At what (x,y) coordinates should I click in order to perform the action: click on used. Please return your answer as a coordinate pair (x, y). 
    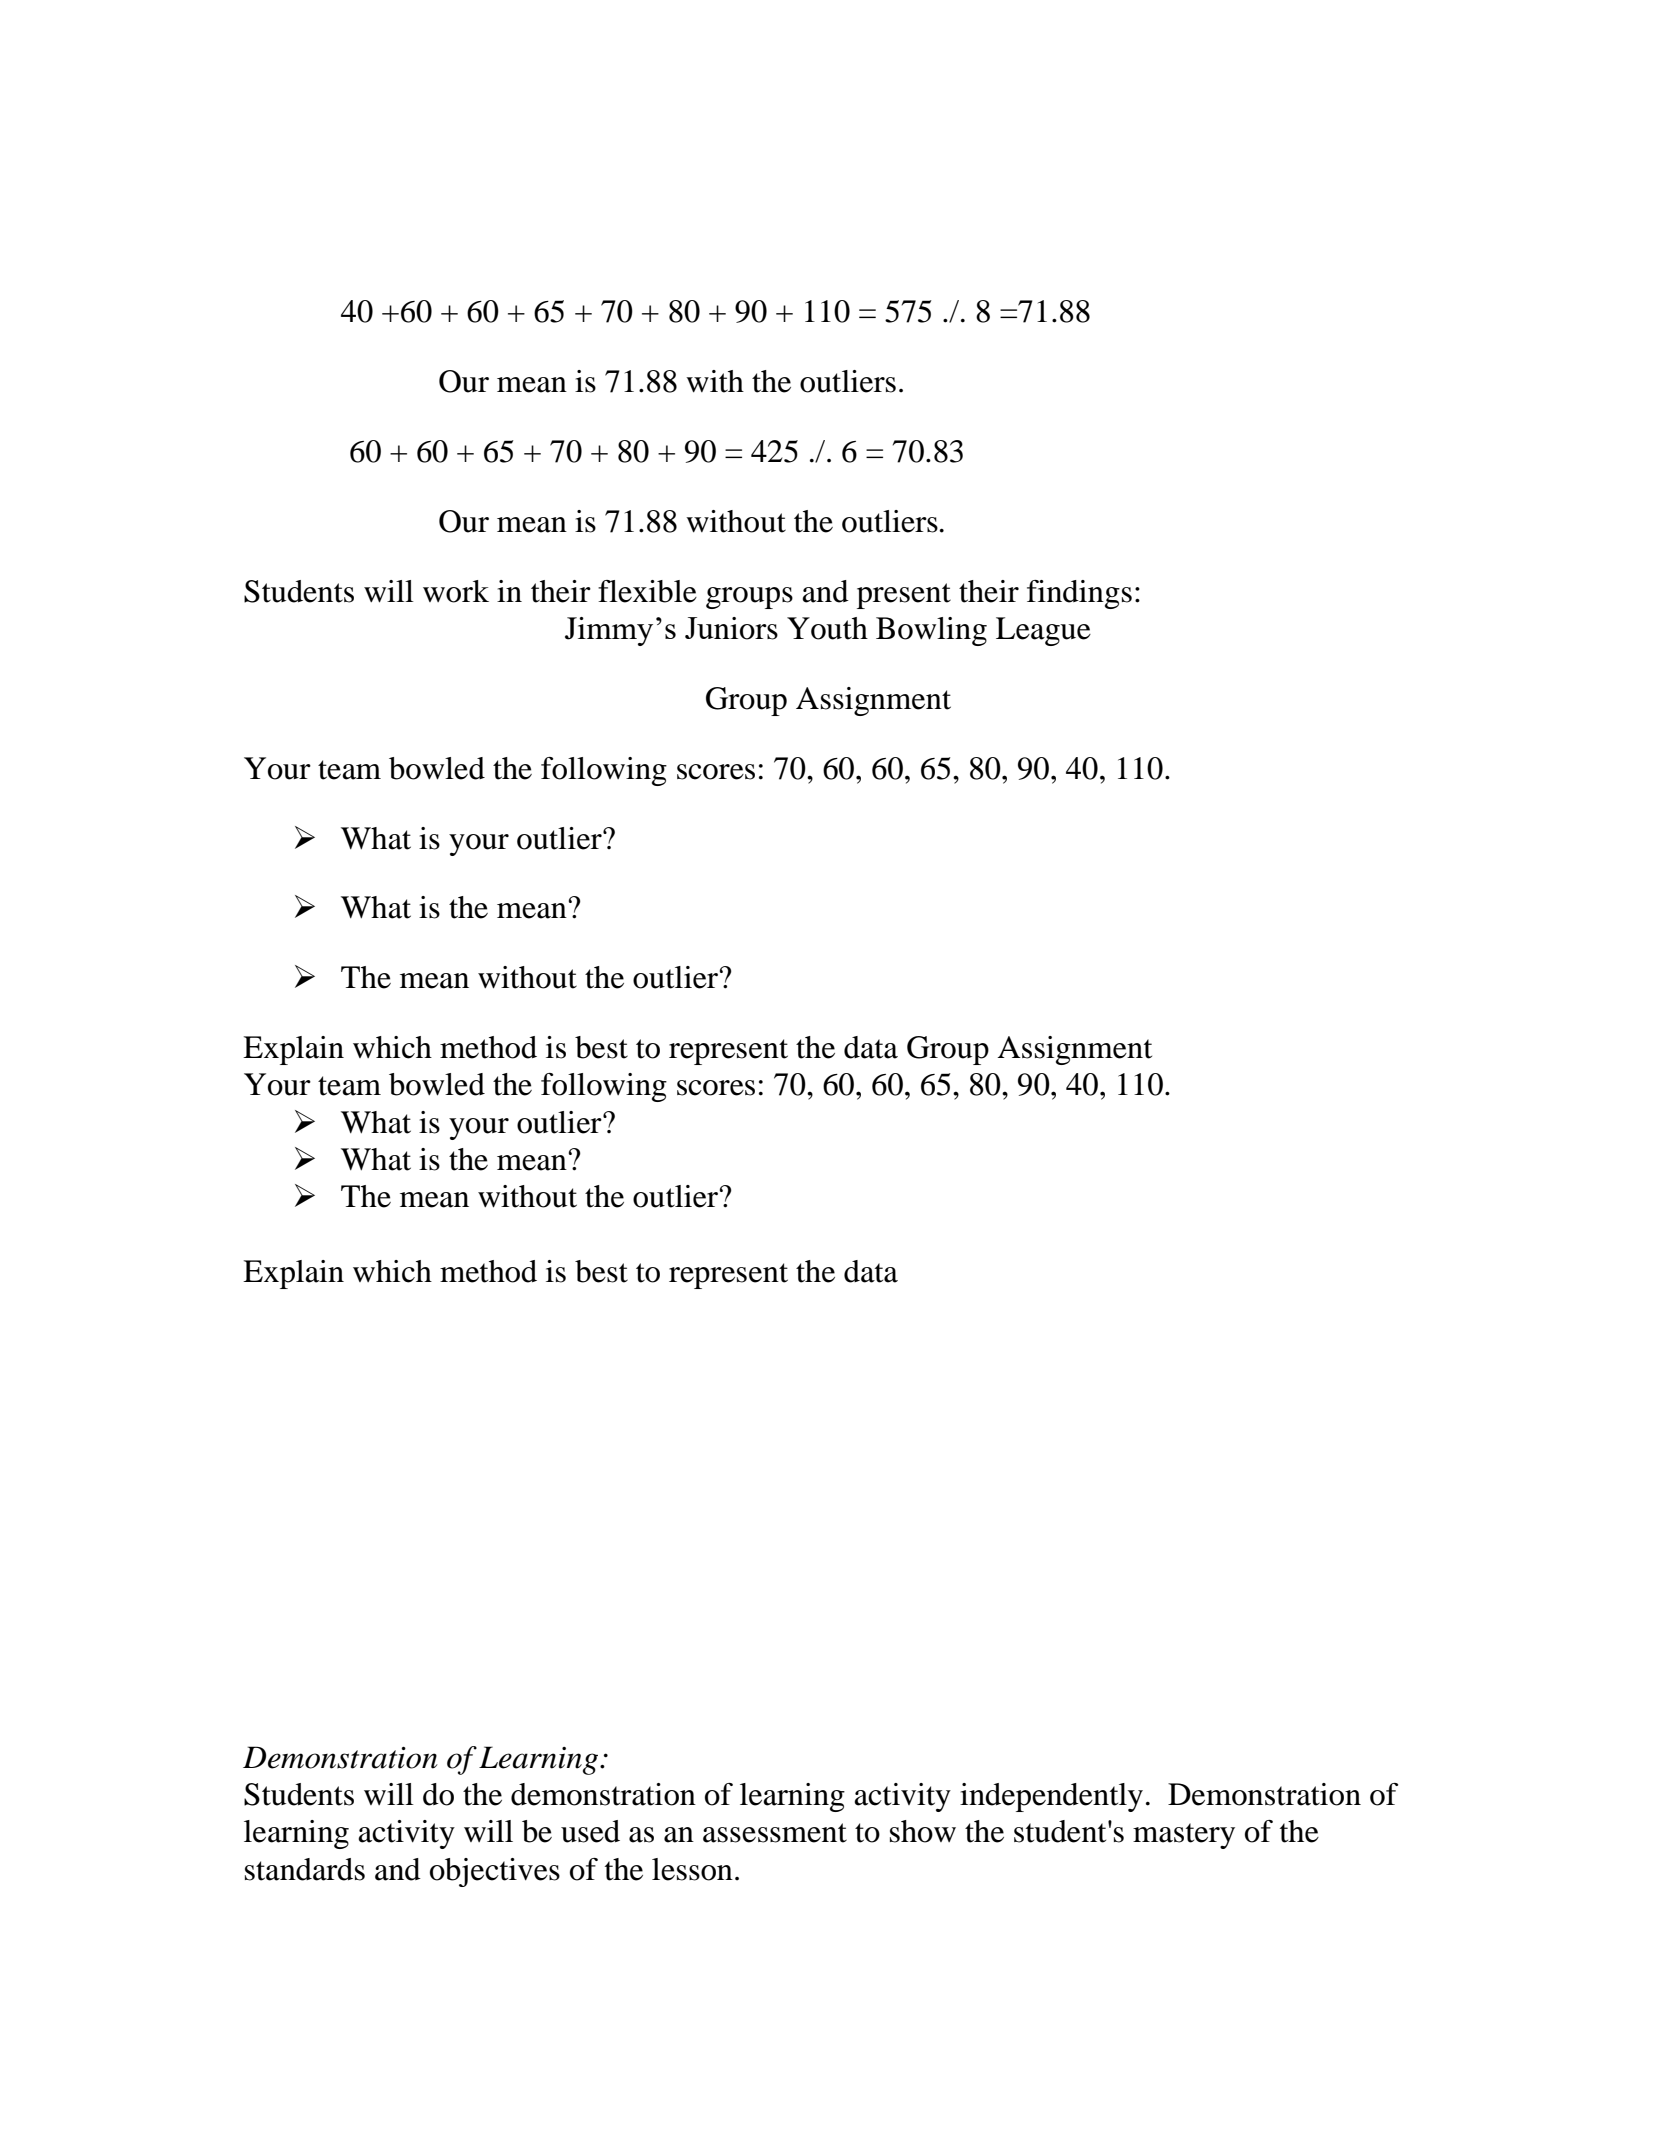
    Looking at the image, I should click on (590, 1831).
